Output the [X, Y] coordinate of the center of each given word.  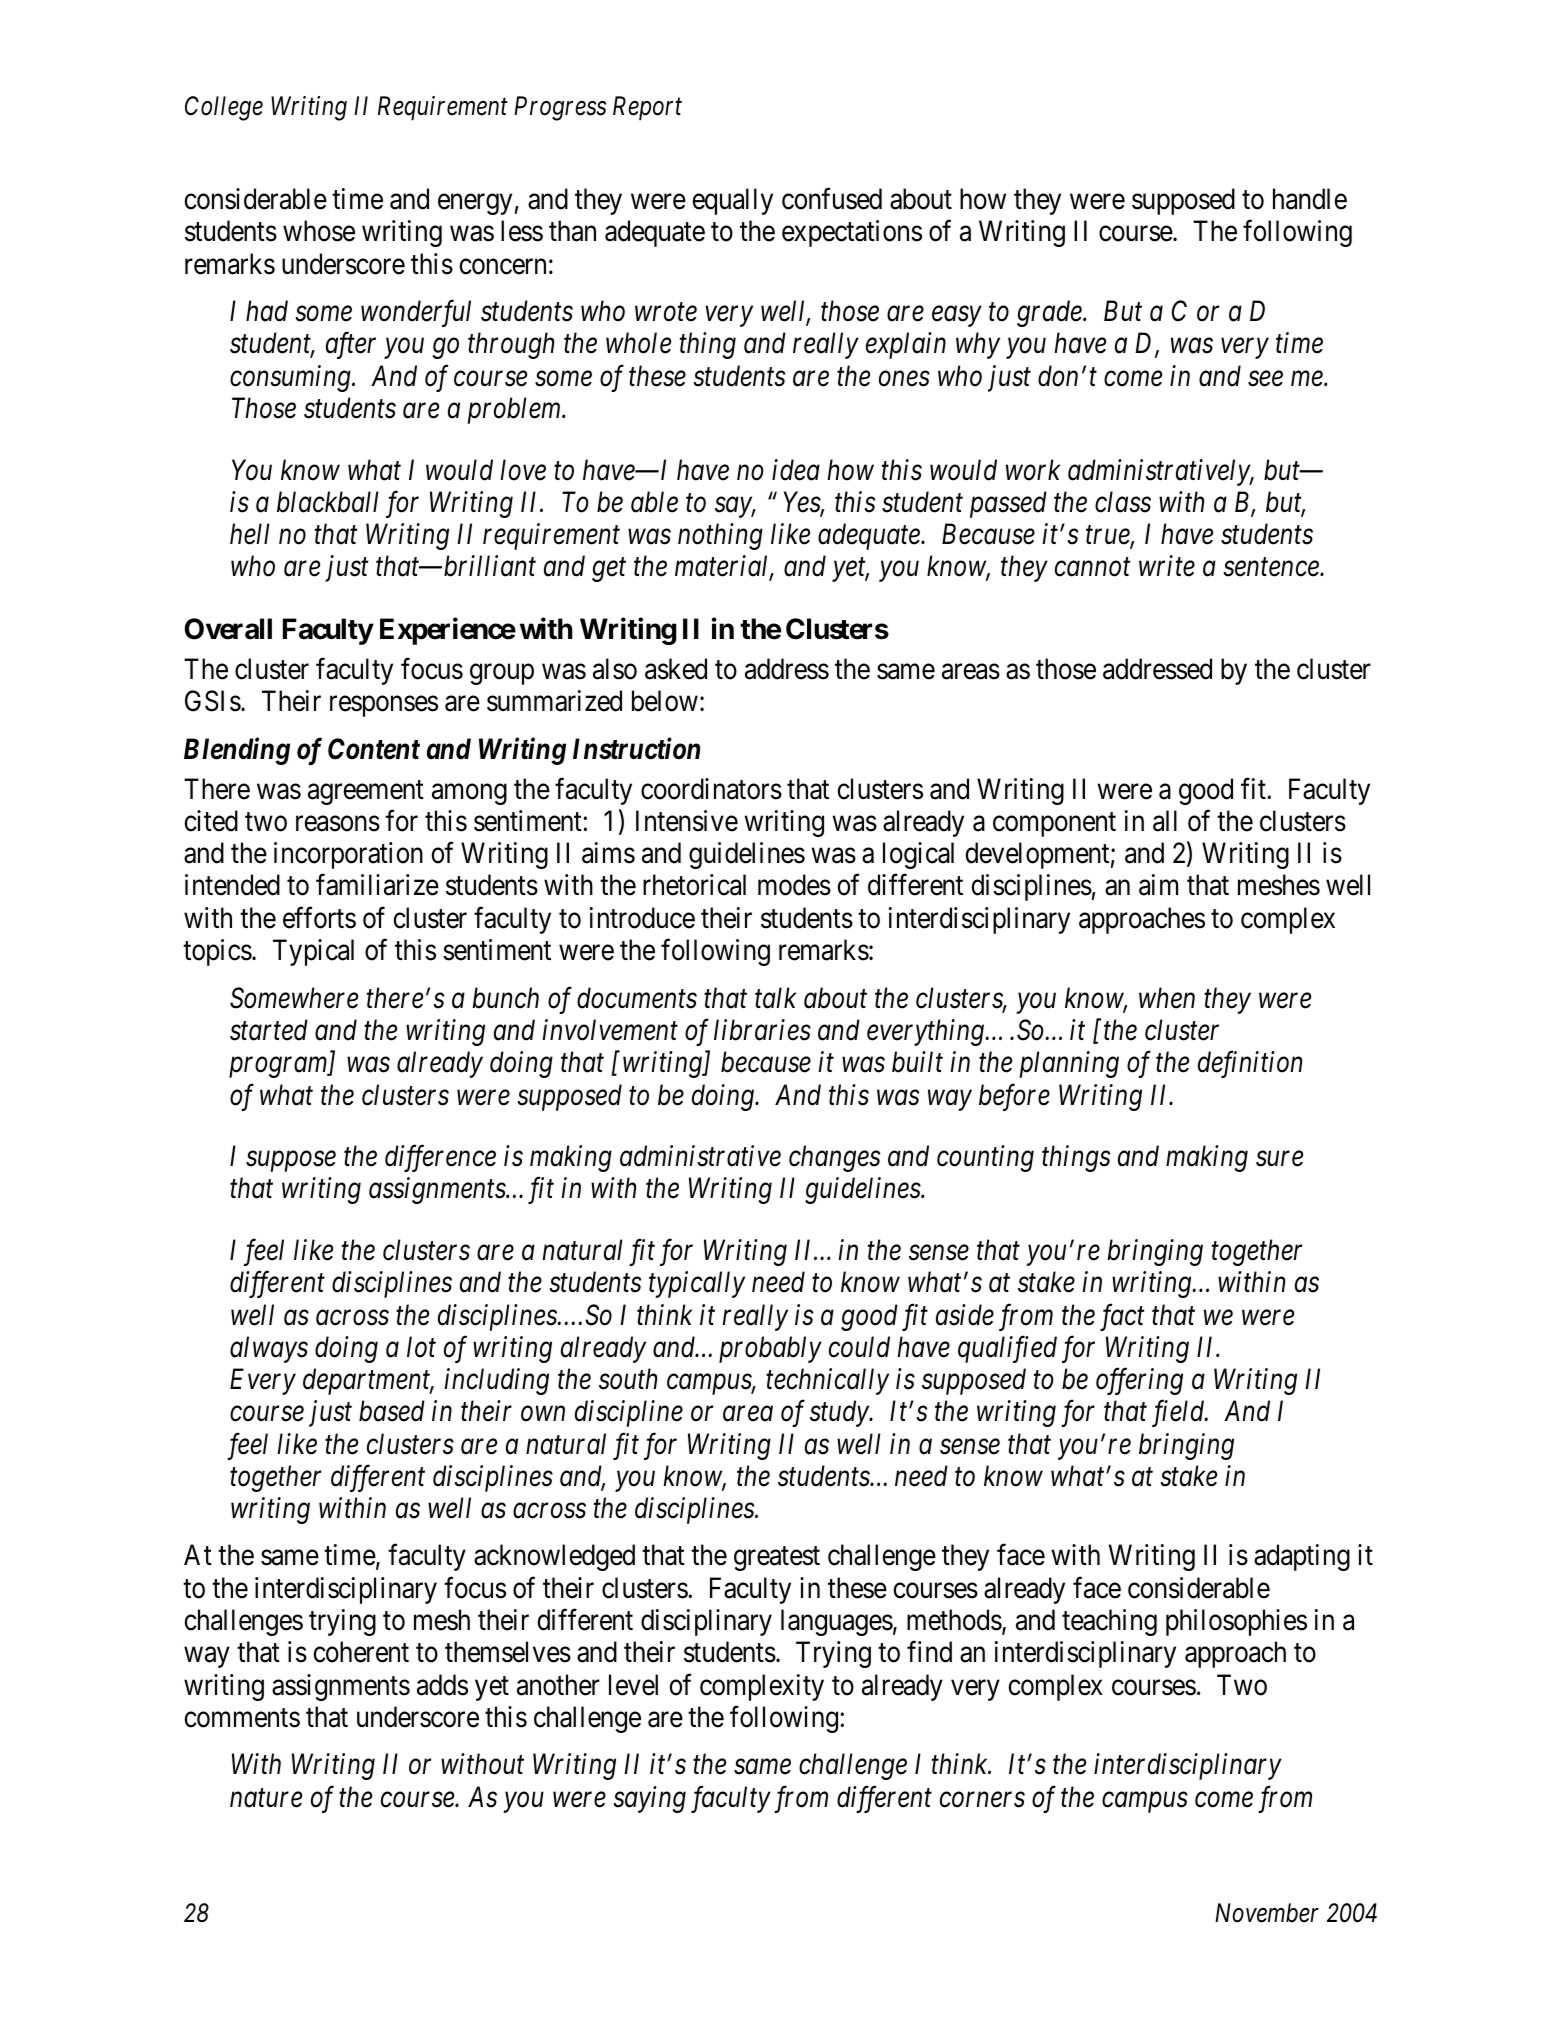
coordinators [711, 789]
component [1054, 825]
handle [1310, 199]
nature [266, 1799]
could [859, 1347]
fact [1122, 1317]
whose [319, 231]
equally [732, 201]
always [269, 1349]
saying [649, 1799]
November [1267, 1913]
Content [374, 749]
